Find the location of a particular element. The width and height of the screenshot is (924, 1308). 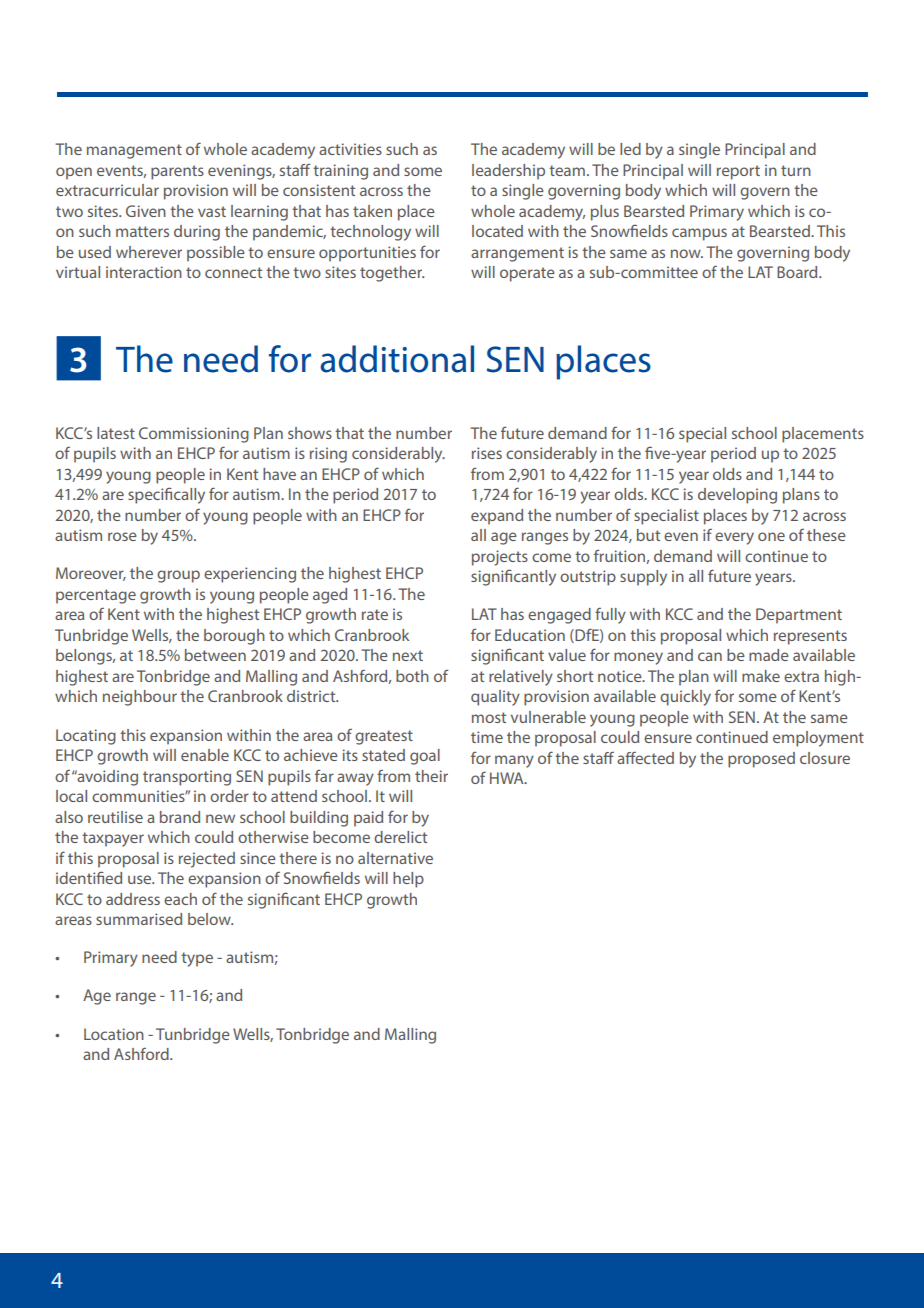

help is located at coordinates (408, 880).
